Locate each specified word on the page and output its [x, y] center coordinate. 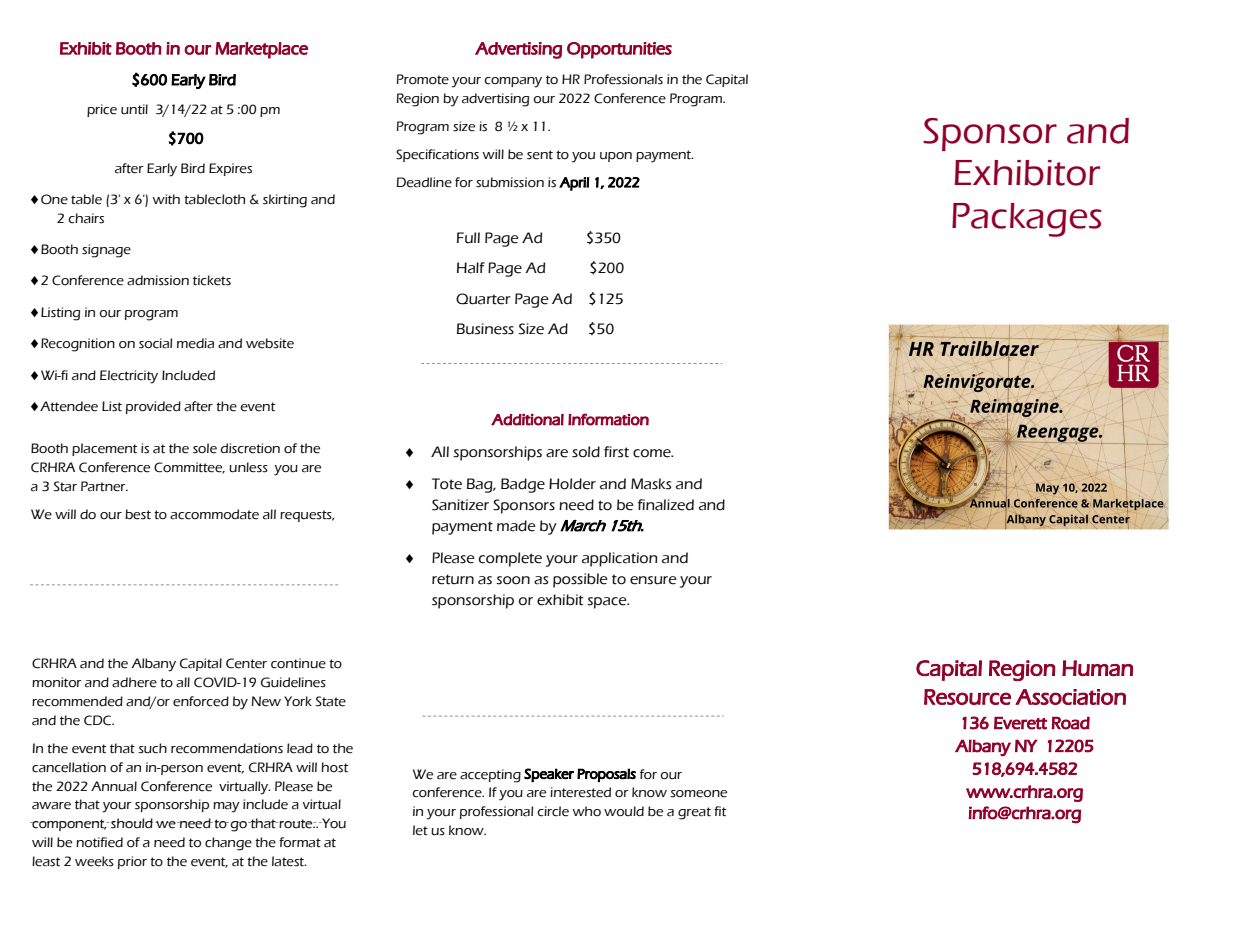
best [138, 514]
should [132, 823]
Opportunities [619, 50]
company [513, 82]
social [155, 343]
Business [485, 329]
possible [580, 580]
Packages [1027, 220]
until [134, 109]
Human [1097, 668]
